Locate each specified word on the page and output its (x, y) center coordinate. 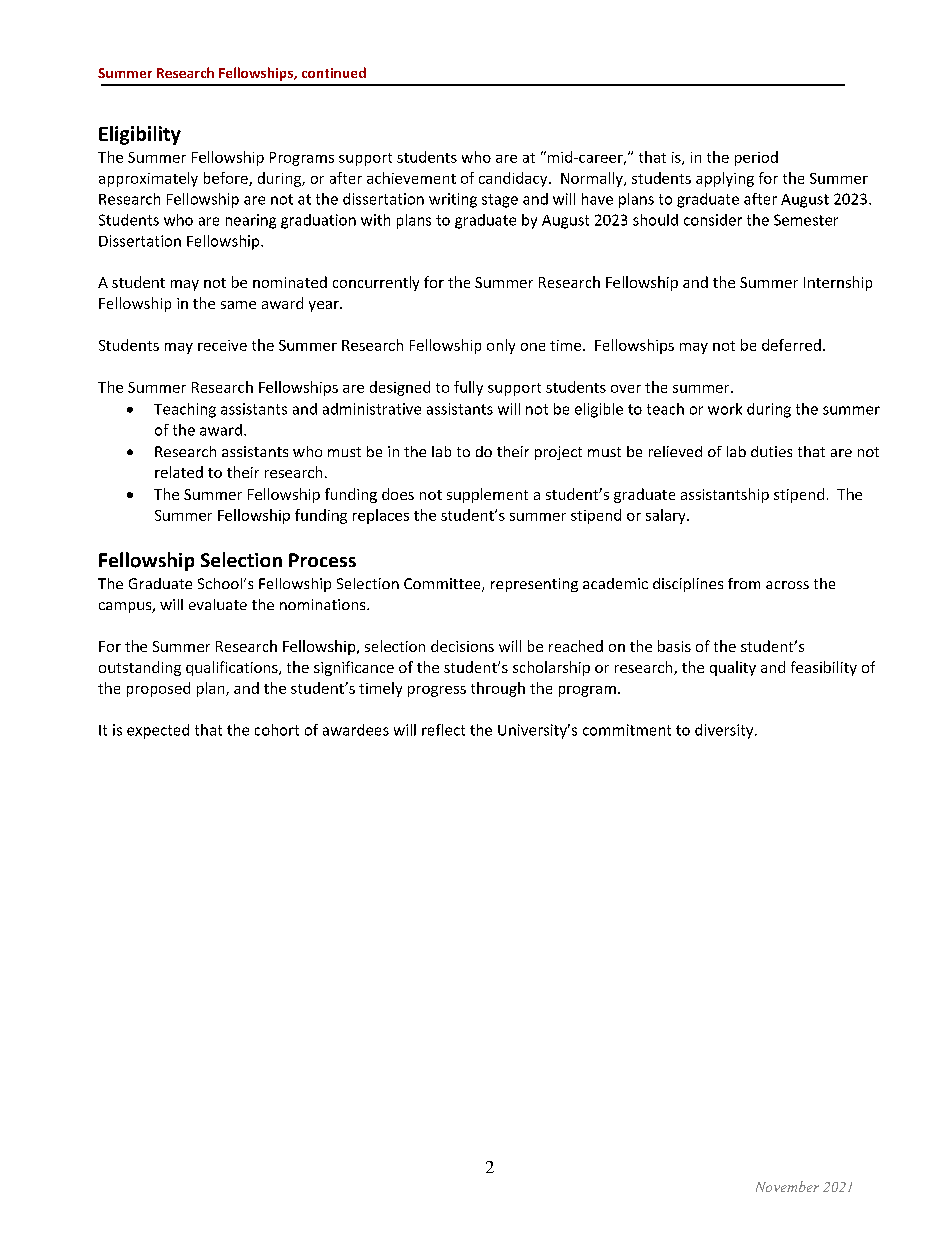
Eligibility (140, 135)
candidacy (514, 179)
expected (158, 731)
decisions (462, 646)
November (787, 1186)
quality (733, 668)
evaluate (218, 604)
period (756, 158)
